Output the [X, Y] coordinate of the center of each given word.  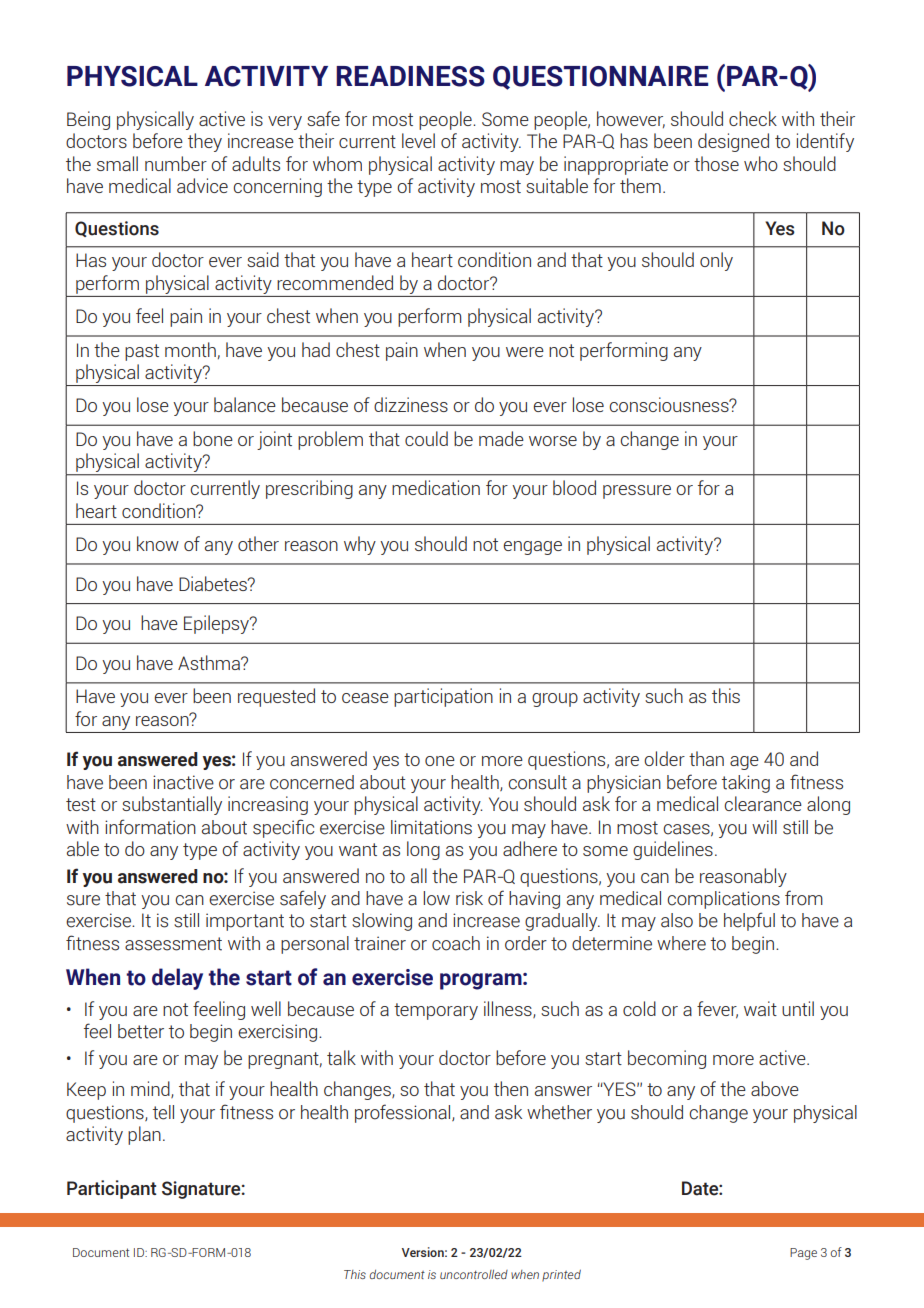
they [205, 142]
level [418, 140]
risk [469, 898]
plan [144, 1135]
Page [803, 1254]
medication [436, 487]
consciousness [670, 404]
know [158, 543]
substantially [172, 805]
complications [723, 900]
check [753, 118]
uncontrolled [474, 1274]
